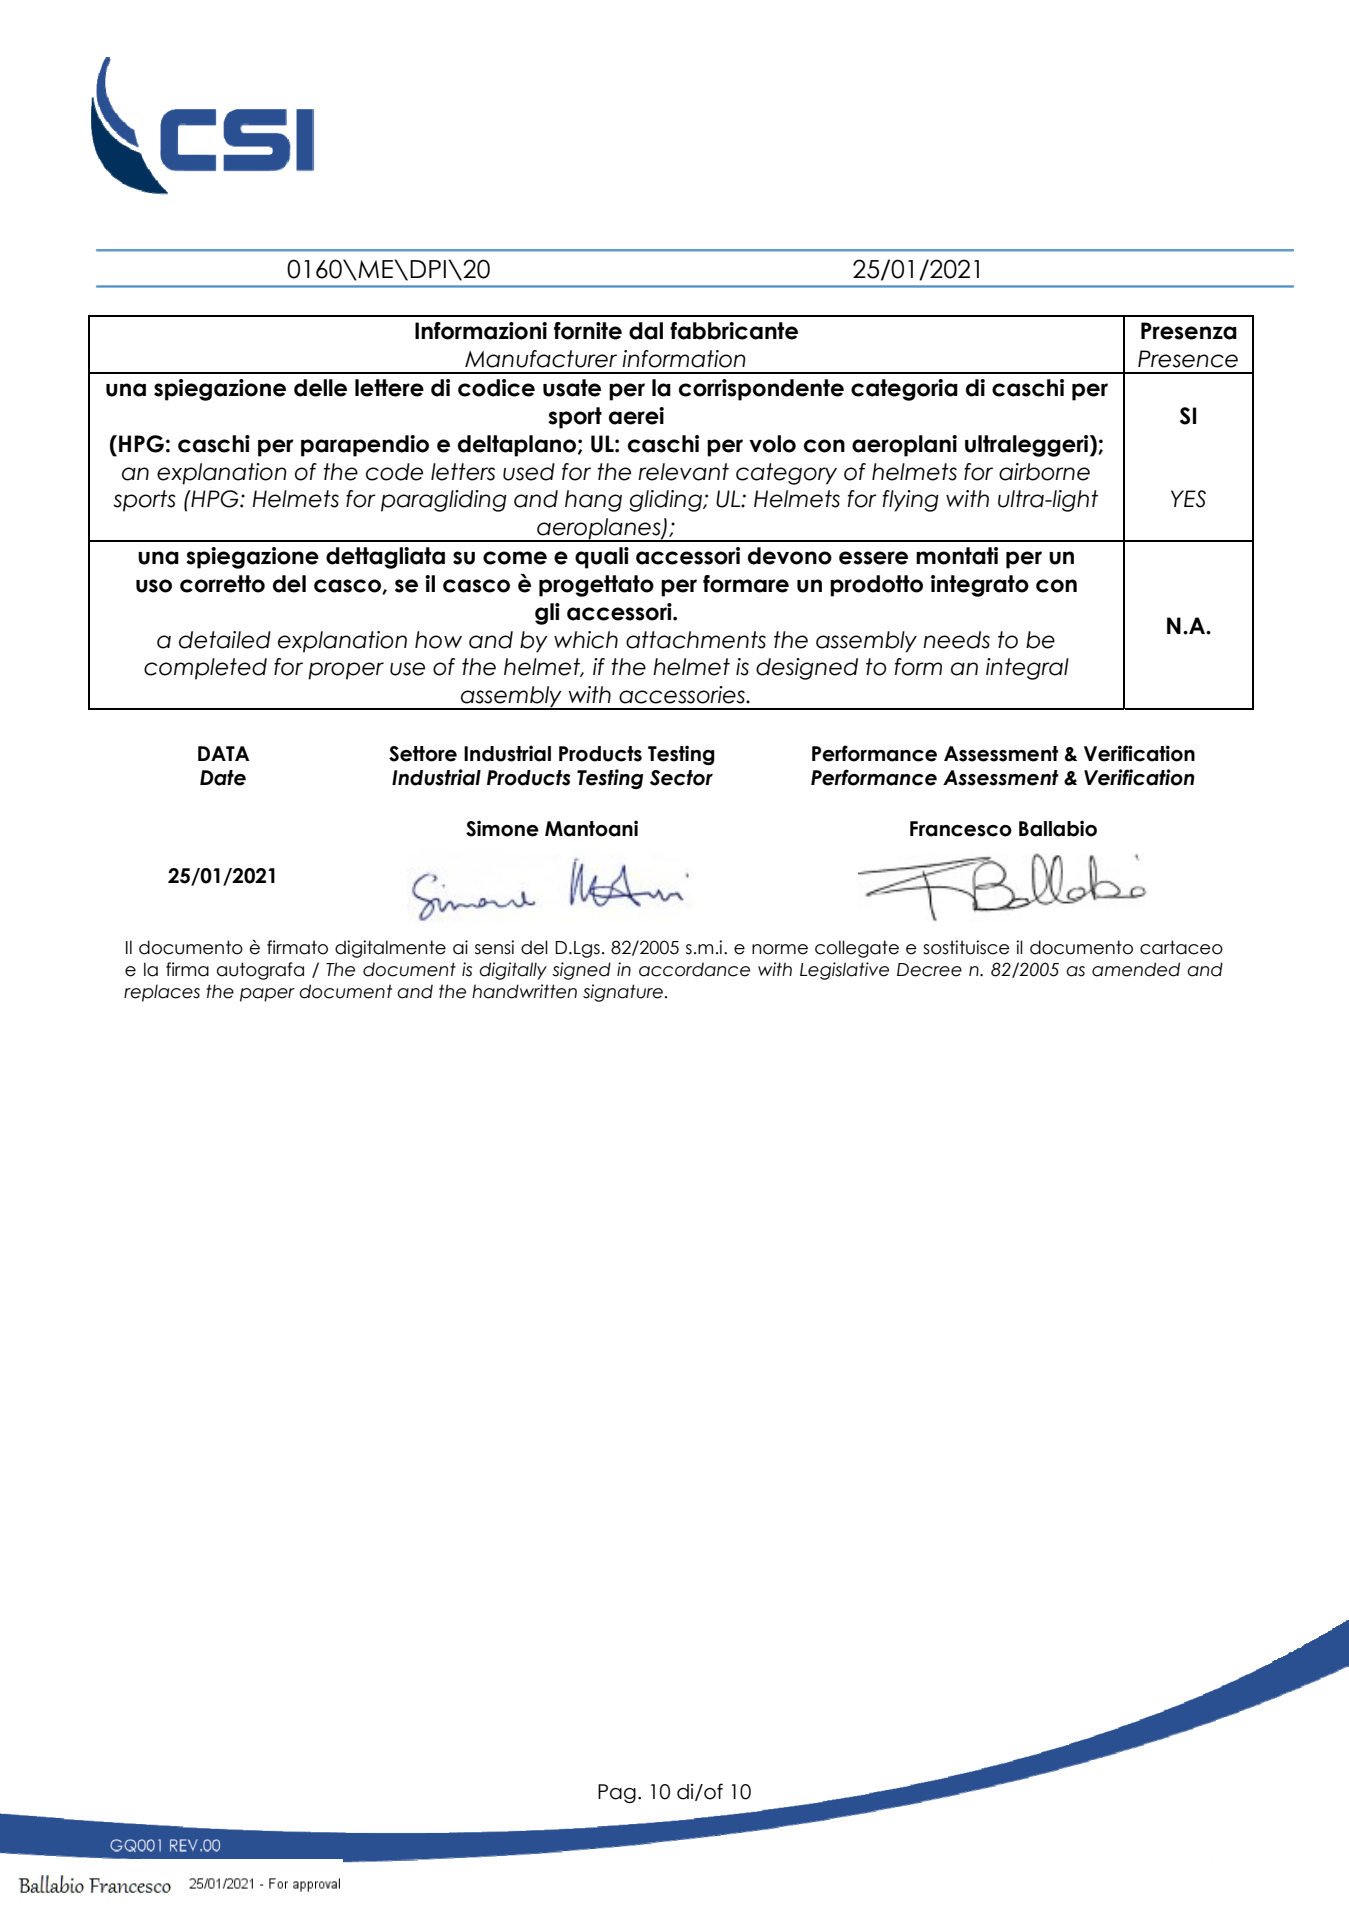 The width and height of the screenshot is (1349, 1909). What do you see at coordinates (681, 778) in the screenshot?
I see `Sector` at bounding box center [681, 778].
